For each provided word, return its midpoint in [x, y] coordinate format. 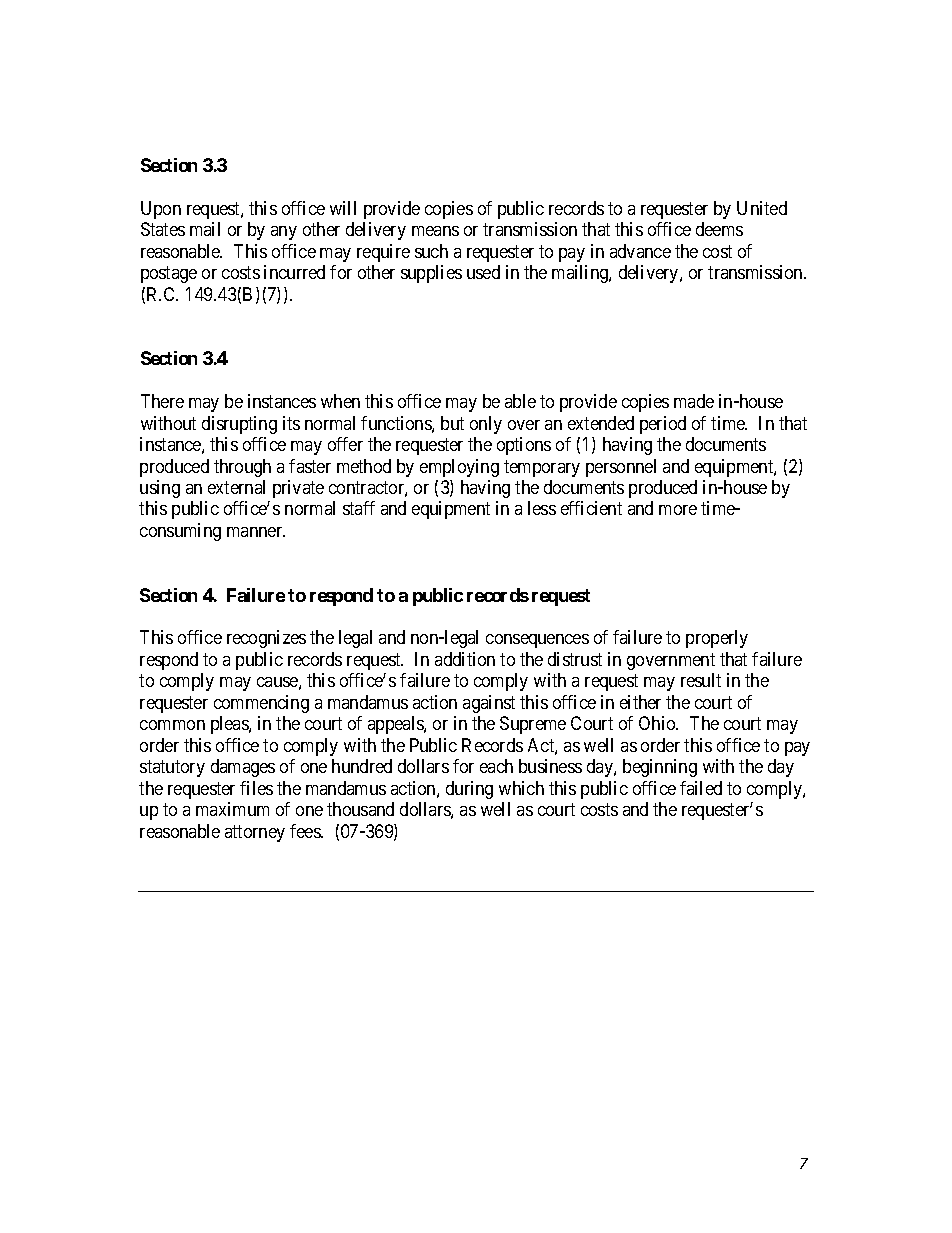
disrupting [239, 425]
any [284, 233]
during [469, 790]
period [663, 425]
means [435, 231]
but [452, 423]
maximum [232, 809]
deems [719, 229]
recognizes [266, 639]
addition [465, 659]
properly [717, 639]
